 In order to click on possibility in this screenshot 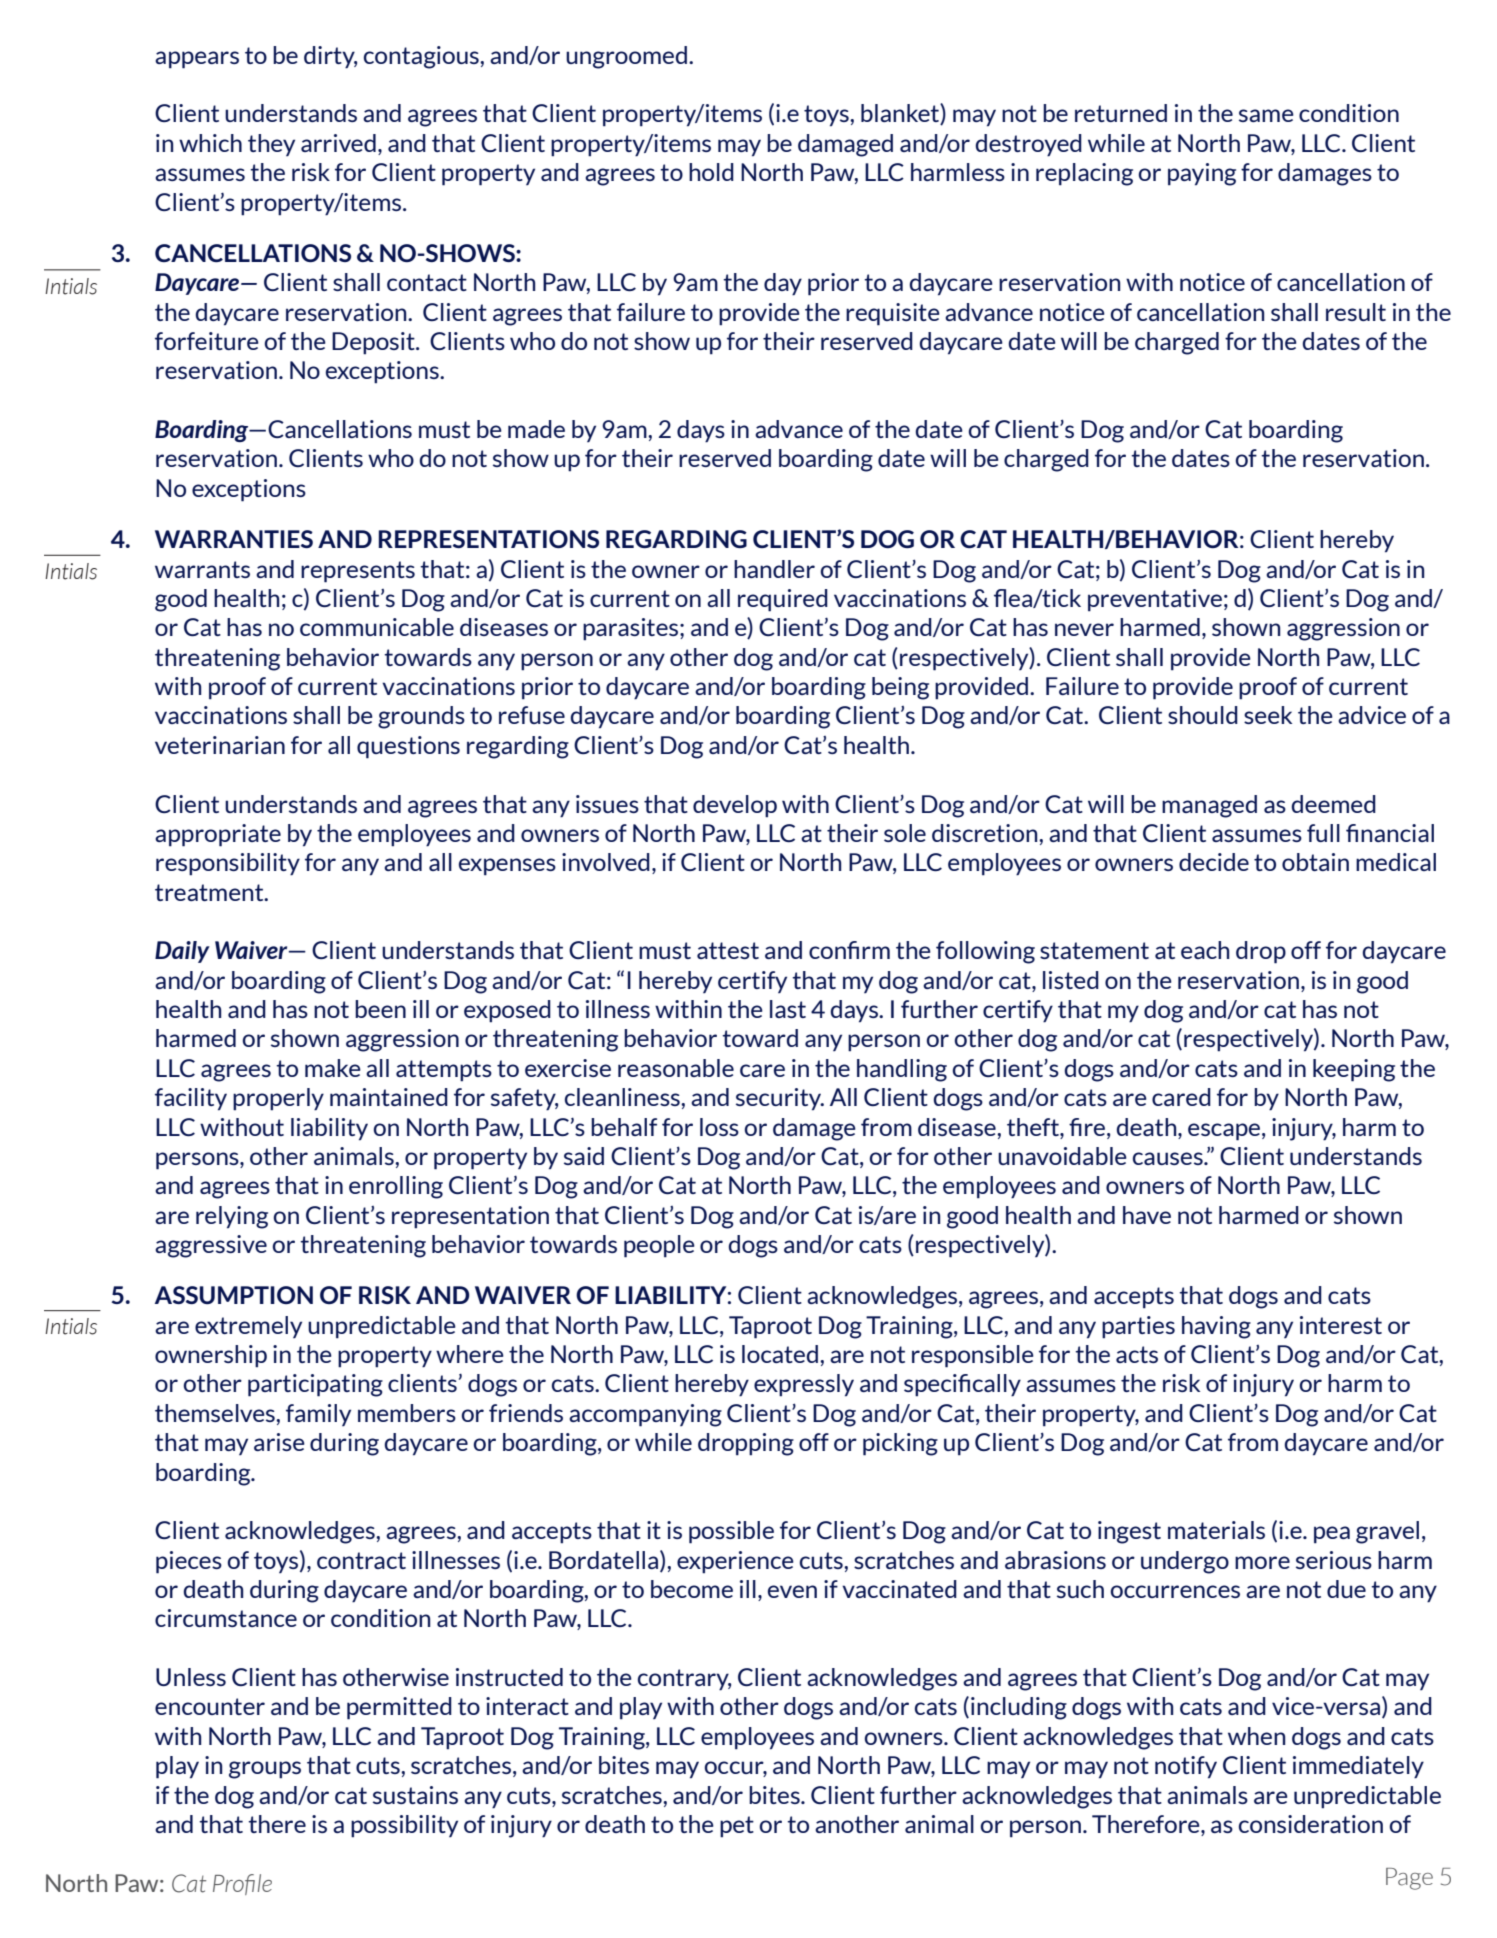, I will do `click(404, 1826)`.
